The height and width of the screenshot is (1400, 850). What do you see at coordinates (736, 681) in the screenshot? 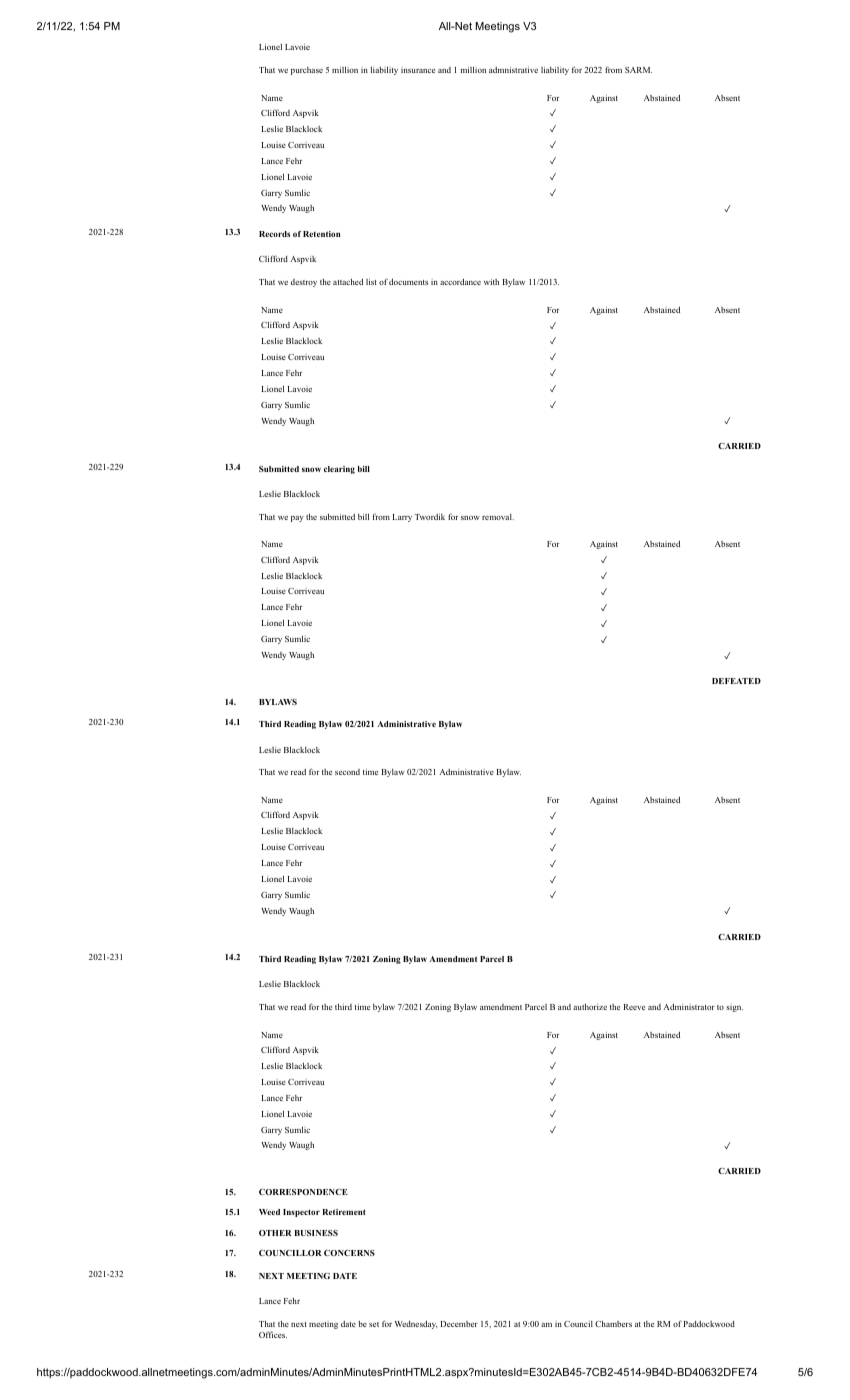
I see `DEFEATED` at bounding box center [736, 681].
